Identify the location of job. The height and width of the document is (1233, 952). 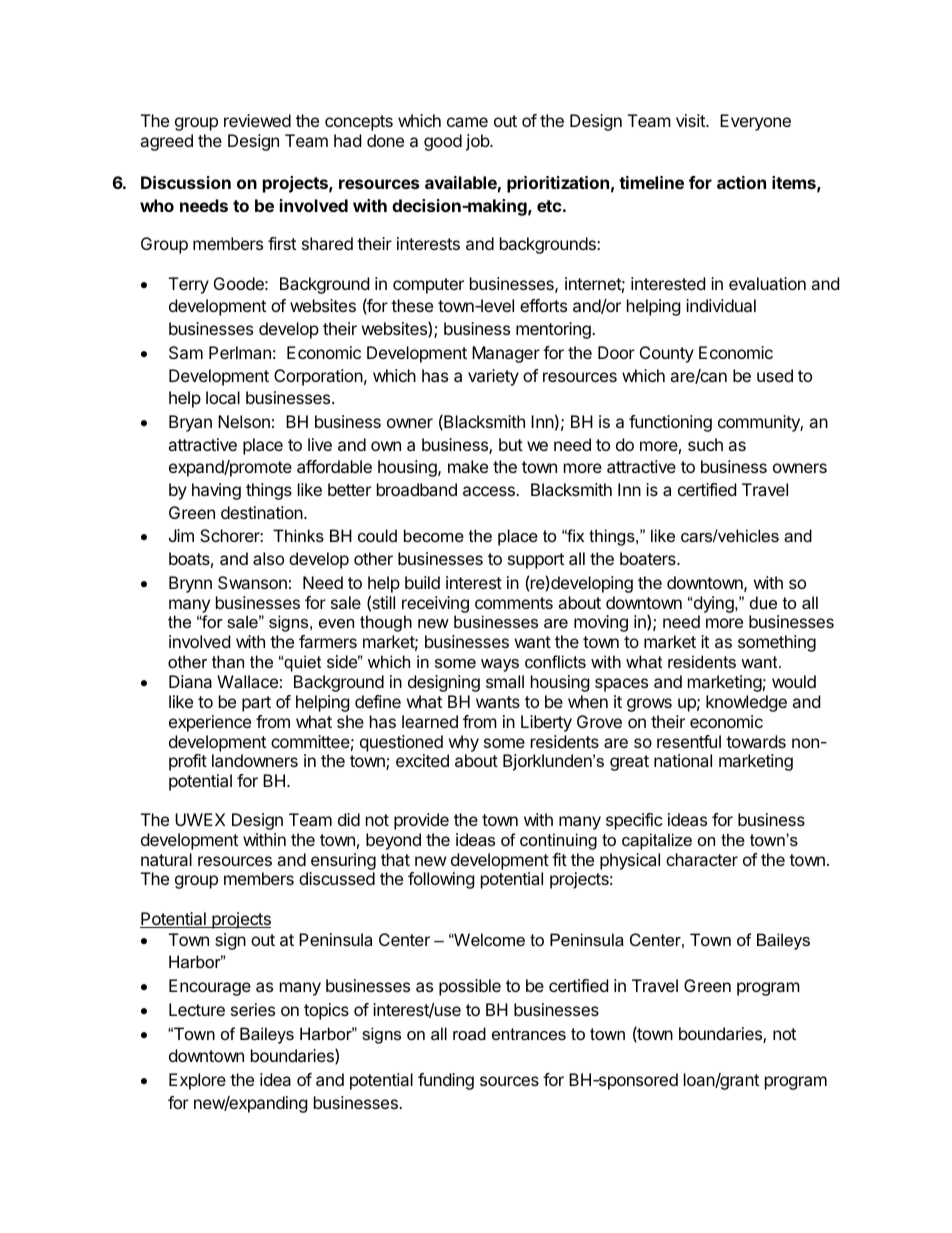
(478, 142).
